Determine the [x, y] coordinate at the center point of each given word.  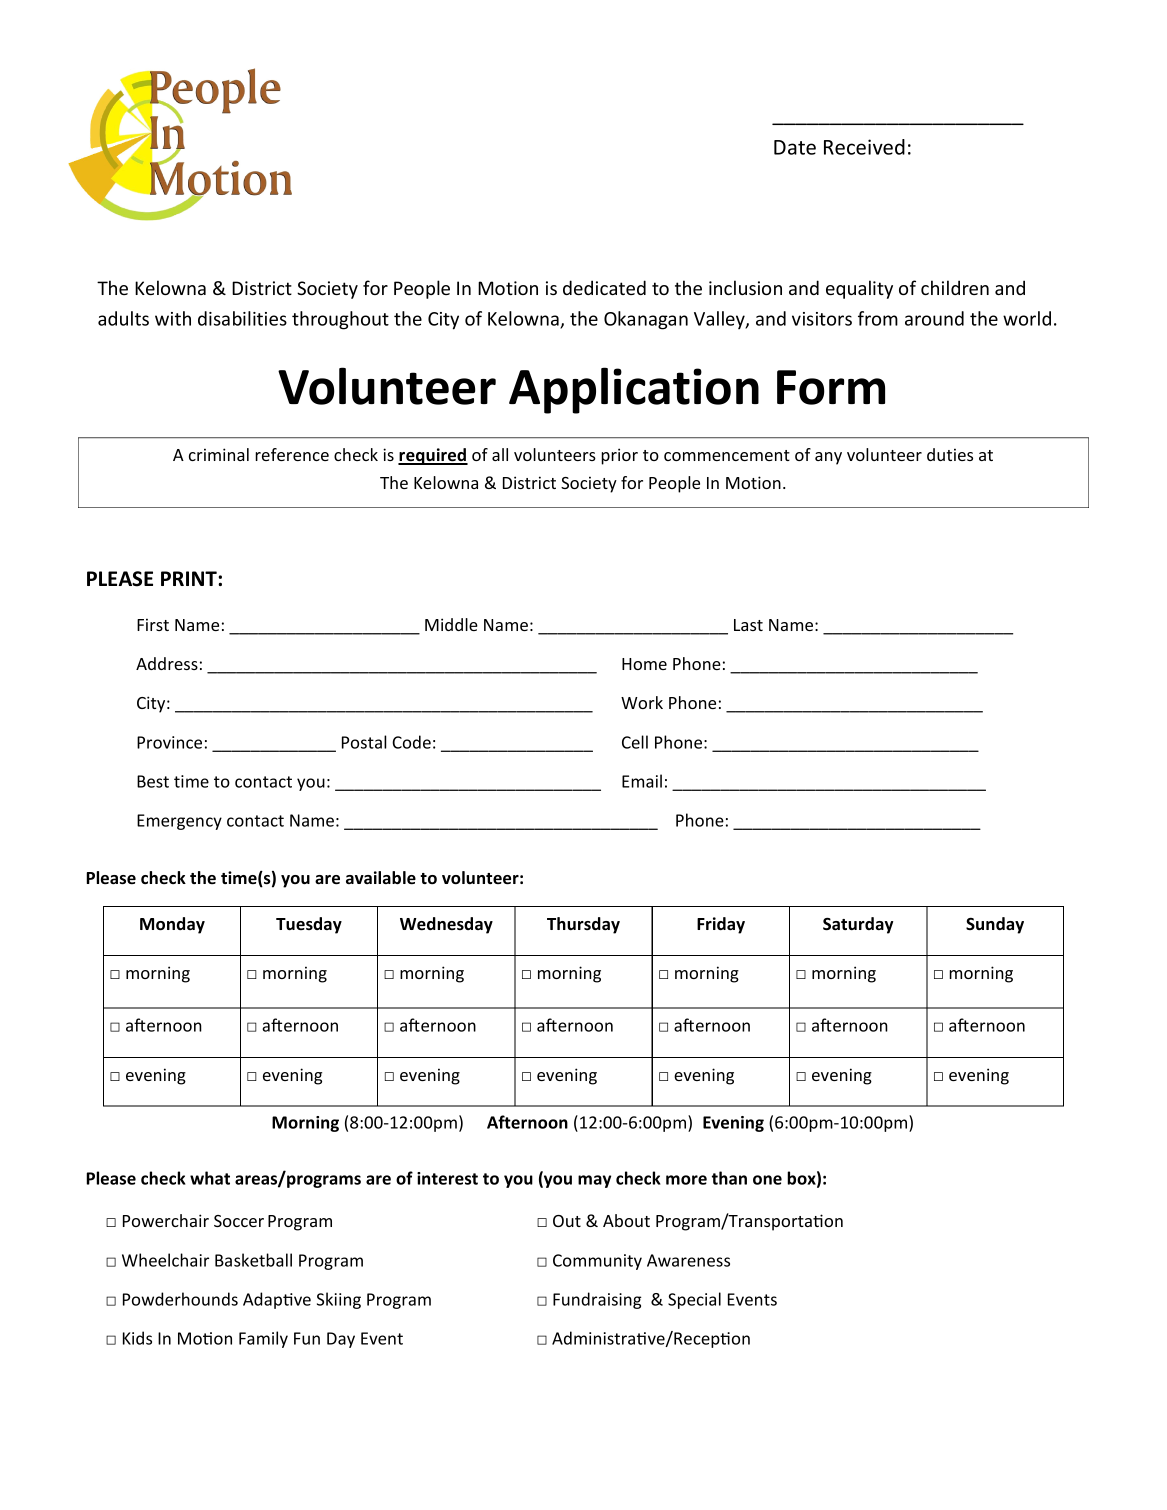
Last [748, 625]
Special [694, 1300]
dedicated [604, 287]
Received [864, 147]
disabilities [242, 318]
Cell [635, 742]
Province [169, 742]
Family [263, 1339]
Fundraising [597, 1300]
